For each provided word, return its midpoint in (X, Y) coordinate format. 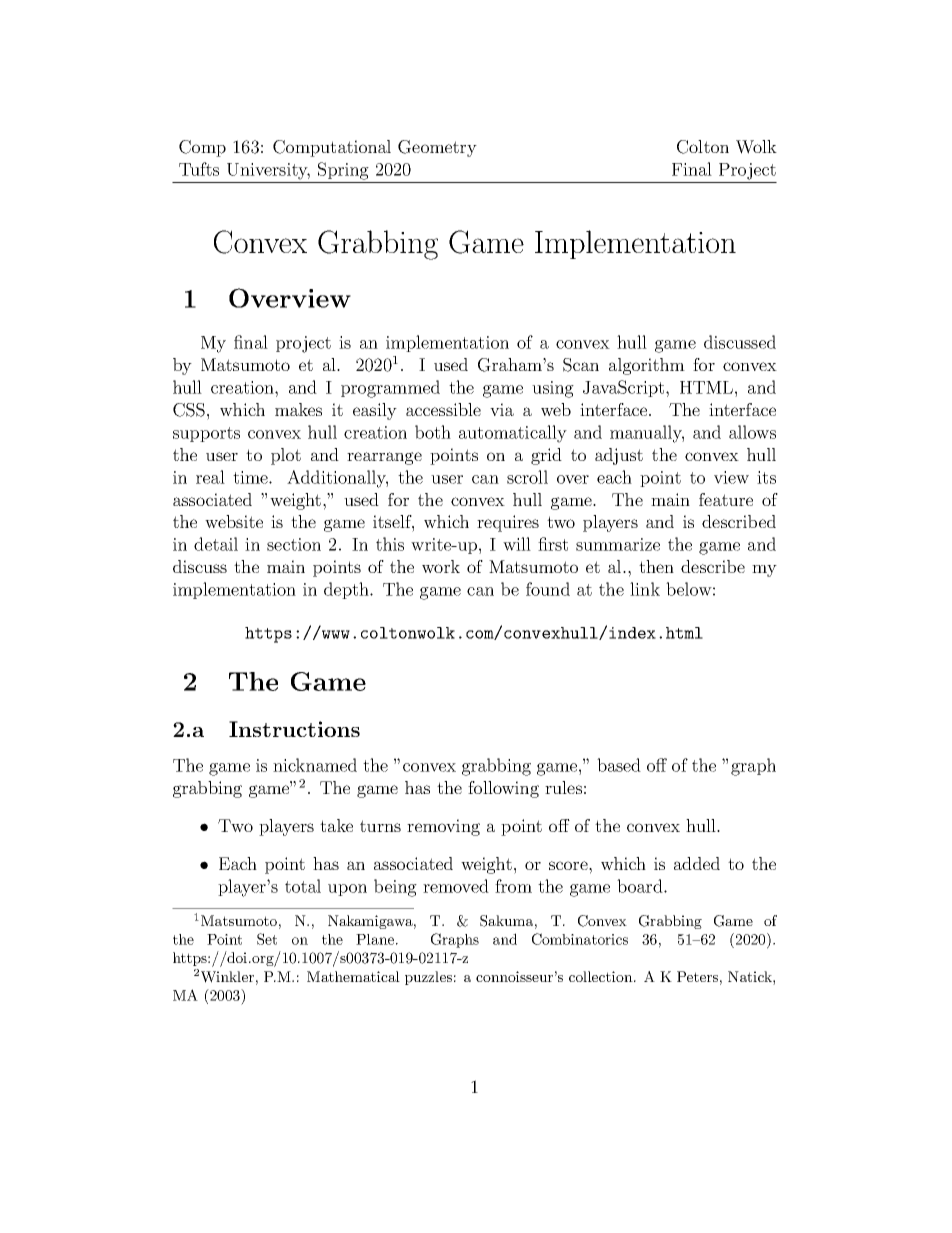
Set (267, 939)
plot (286, 456)
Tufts (199, 169)
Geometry (437, 148)
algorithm (647, 366)
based (619, 765)
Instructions (294, 729)
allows (752, 432)
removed (456, 886)
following (503, 789)
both (433, 432)
